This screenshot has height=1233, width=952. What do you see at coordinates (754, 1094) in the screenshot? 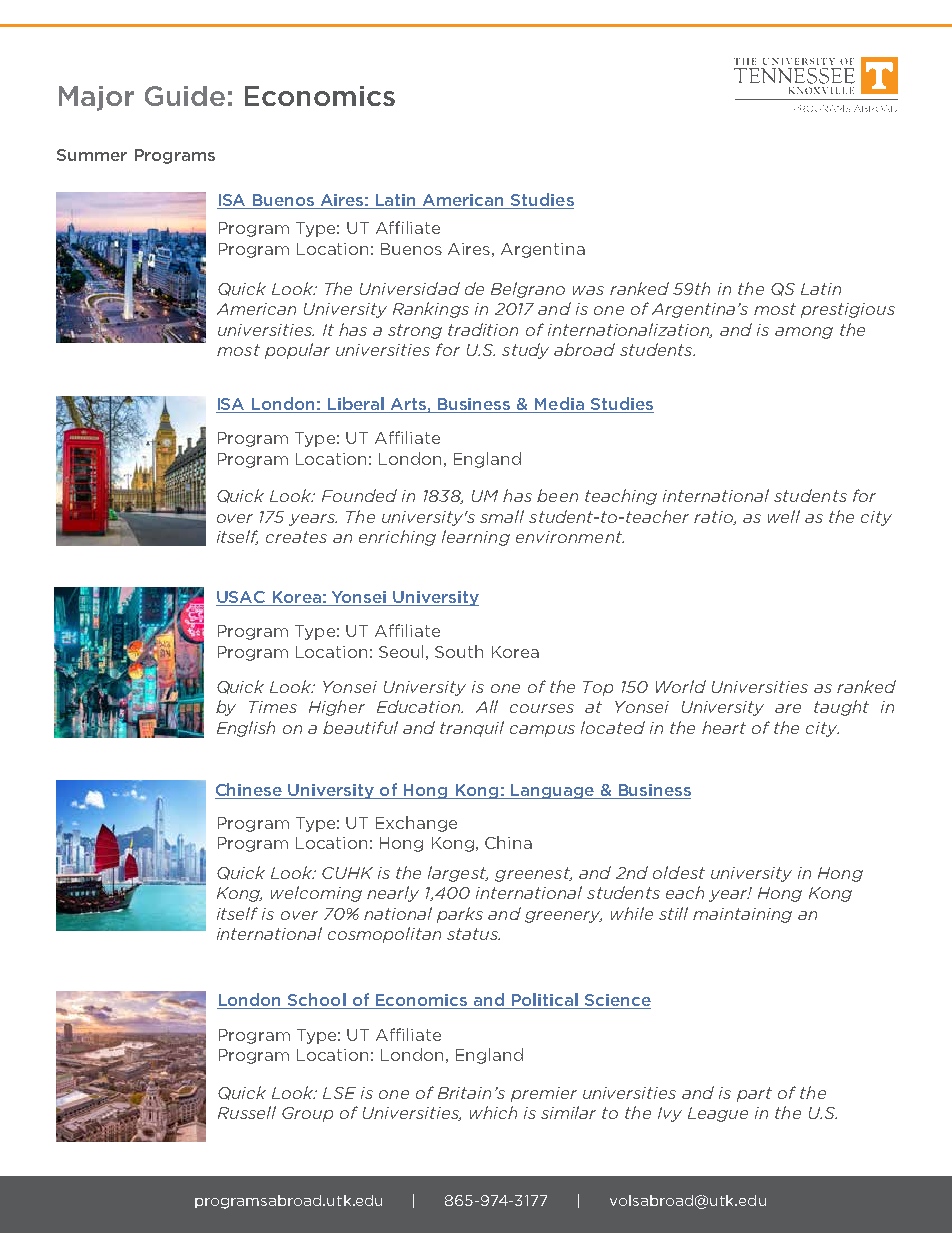
I see `part` at bounding box center [754, 1094].
